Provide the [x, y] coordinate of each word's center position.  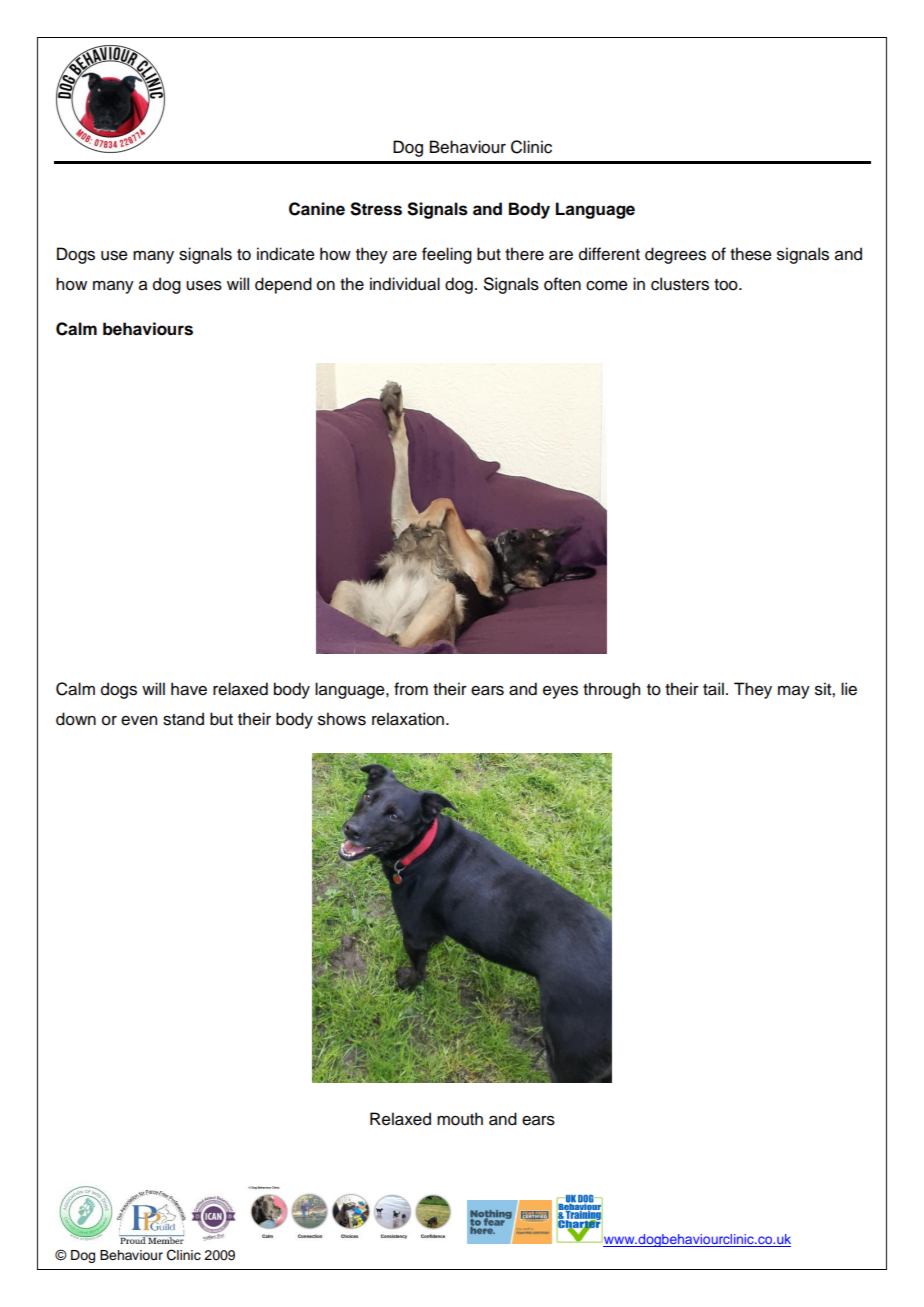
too [727, 285]
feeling [447, 255]
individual [405, 284]
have [189, 689]
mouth [460, 1119]
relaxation [408, 719]
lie [849, 689]
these [751, 254]
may [794, 692]
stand [183, 719]
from [411, 689]
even [139, 721]
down [76, 719]
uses [204, 286]
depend [283, 285]
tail [713, 689]
